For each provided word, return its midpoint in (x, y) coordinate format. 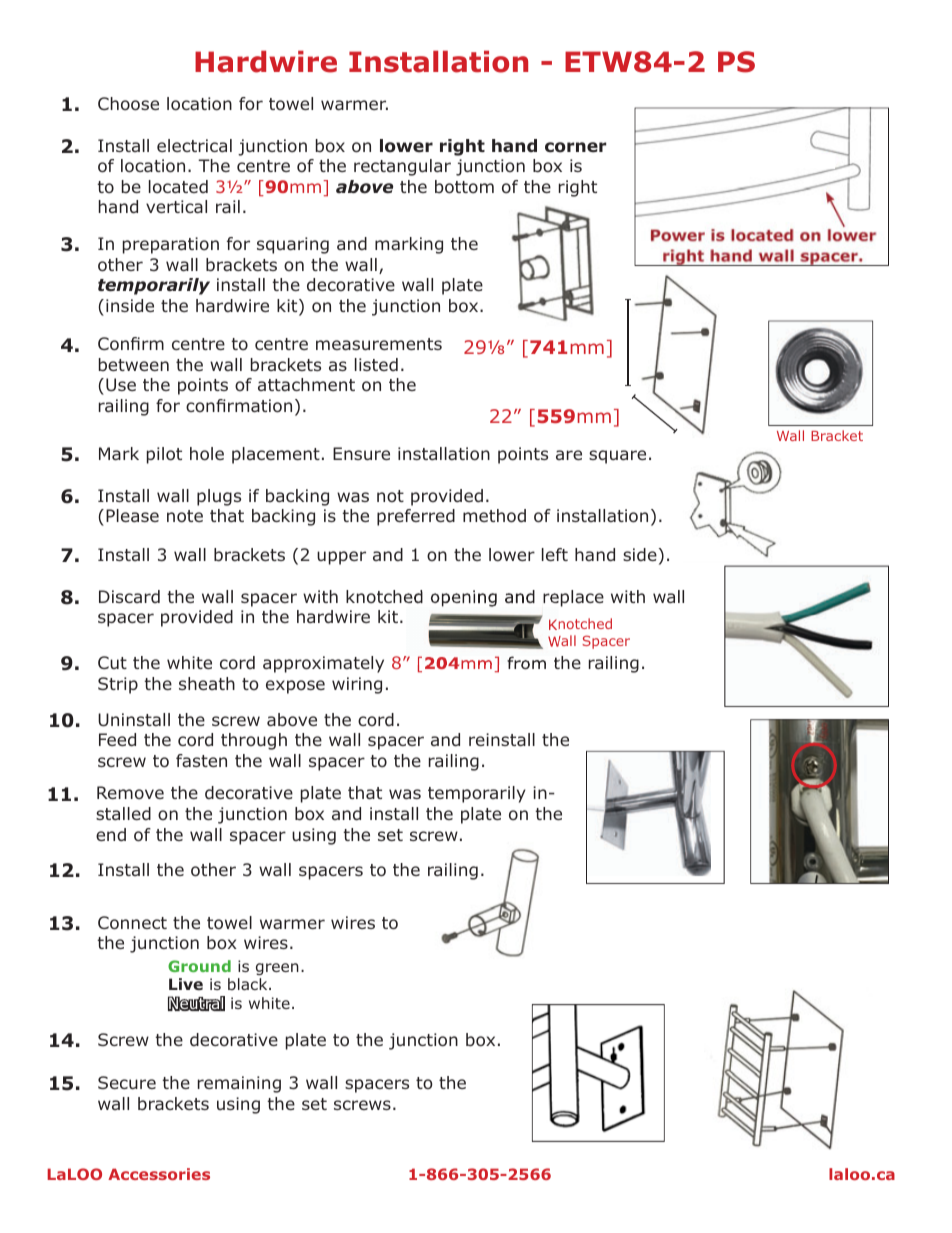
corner (576, 147)
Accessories (159, 1174)
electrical (194, 145)
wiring (357, 685)
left (555, 554)
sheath (207, 683)
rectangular (402, 167)
